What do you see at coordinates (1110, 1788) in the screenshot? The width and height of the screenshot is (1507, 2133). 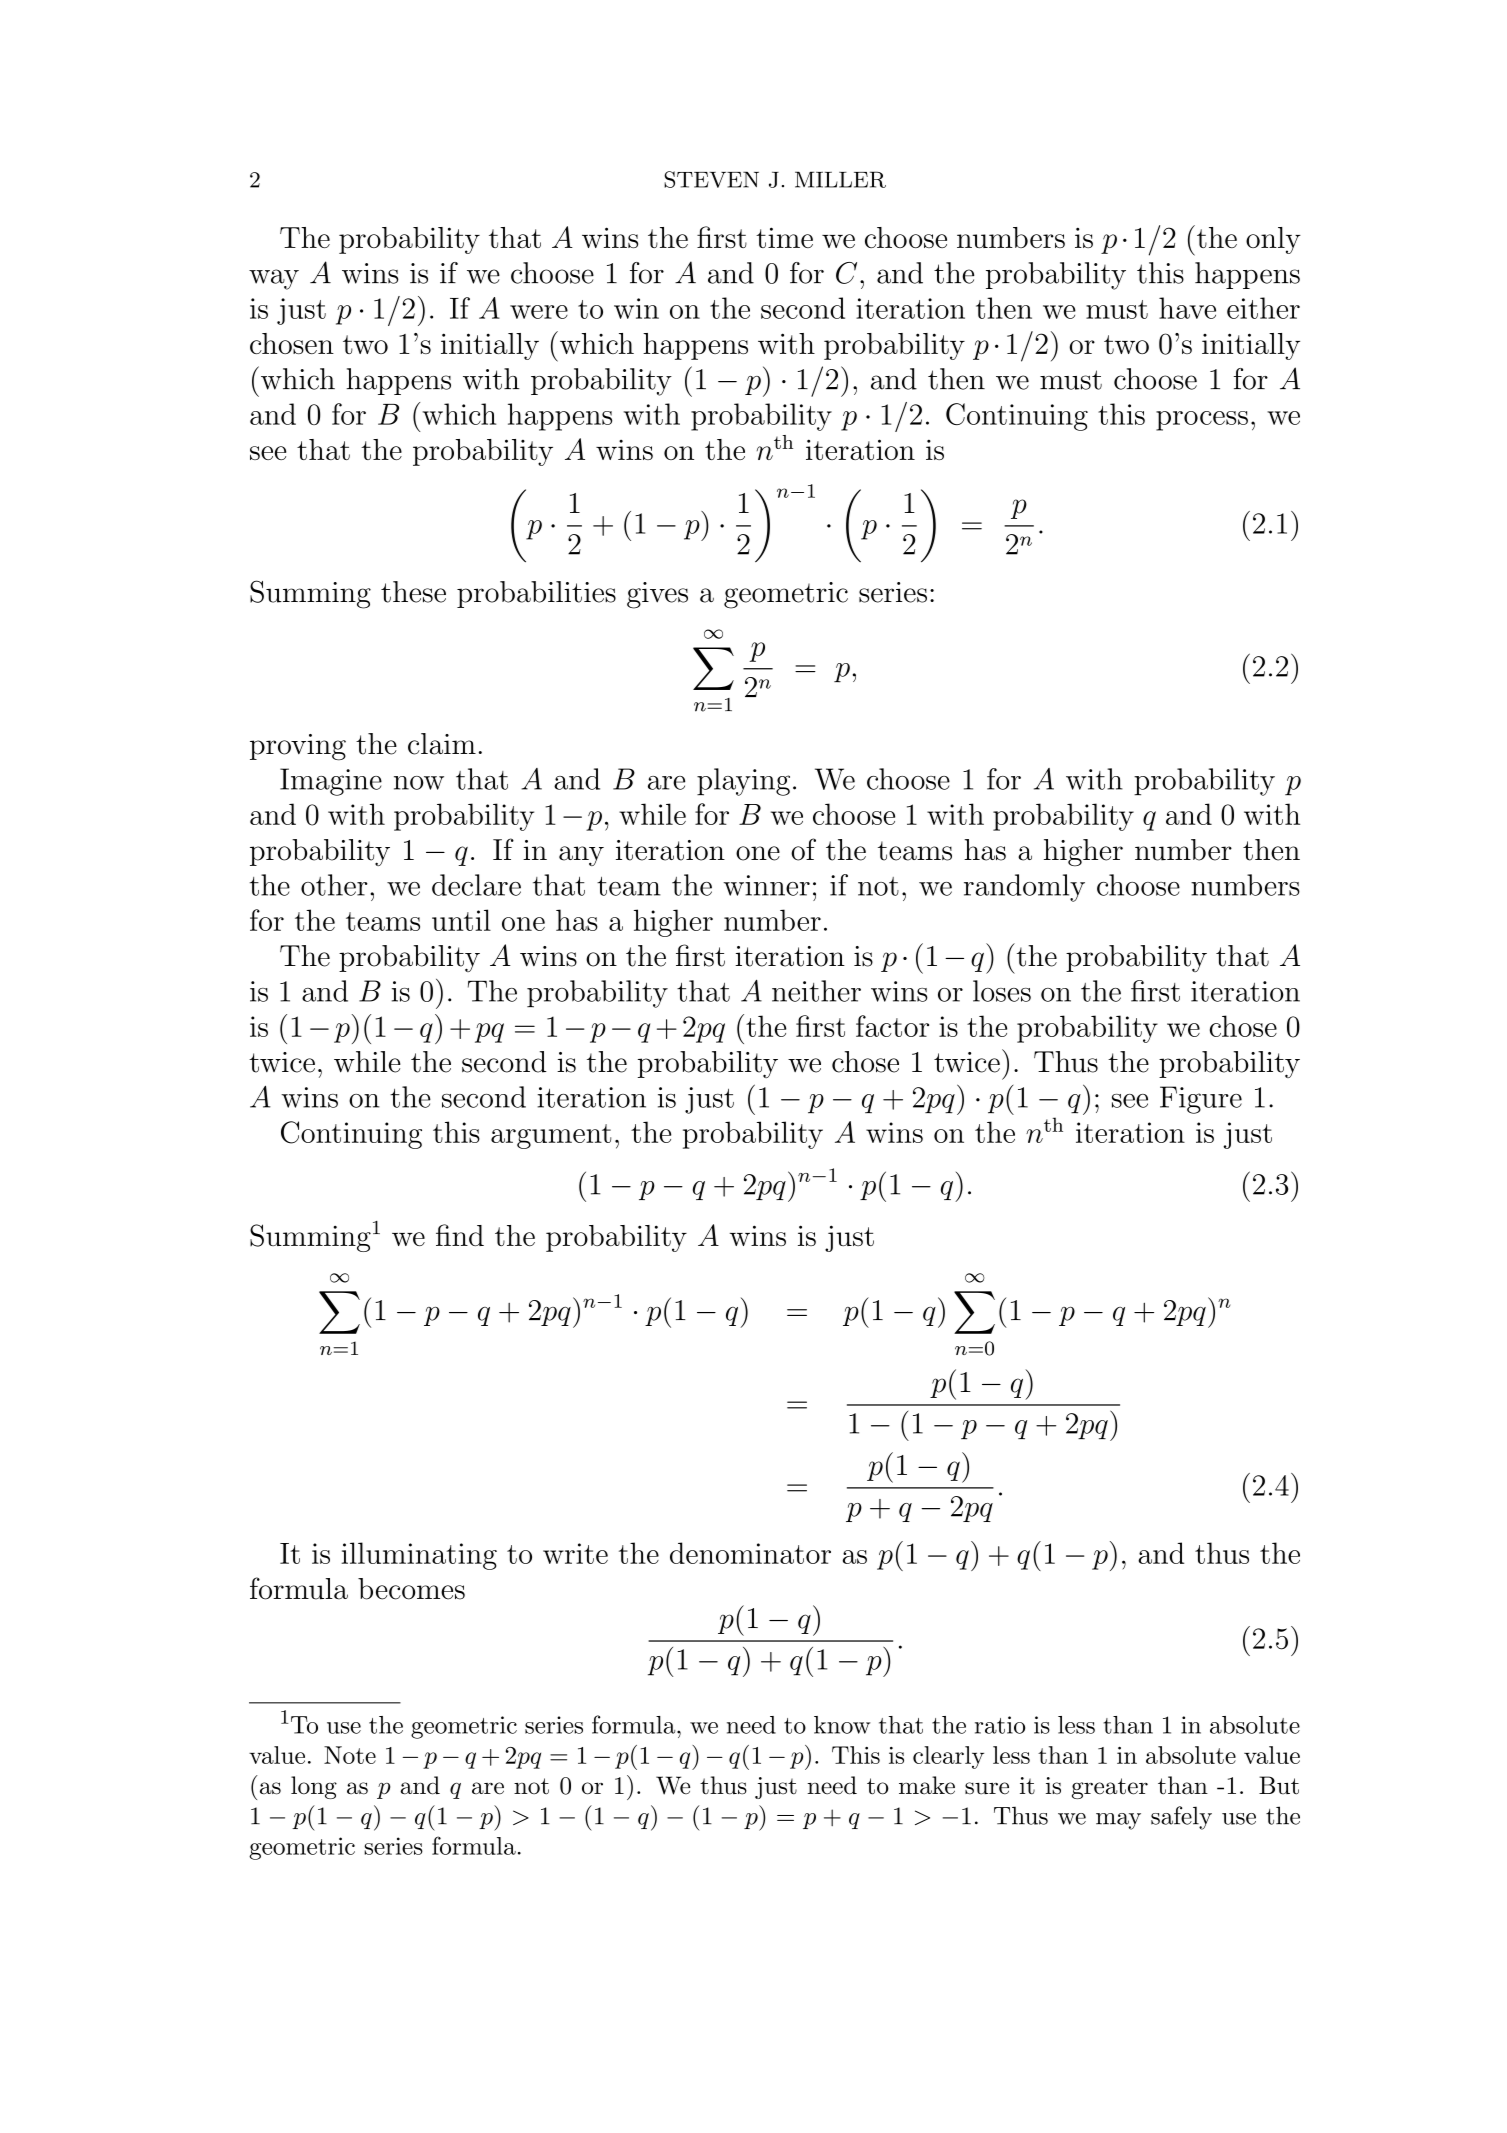 I see `greater` at bounding box center [1110, 1788].
